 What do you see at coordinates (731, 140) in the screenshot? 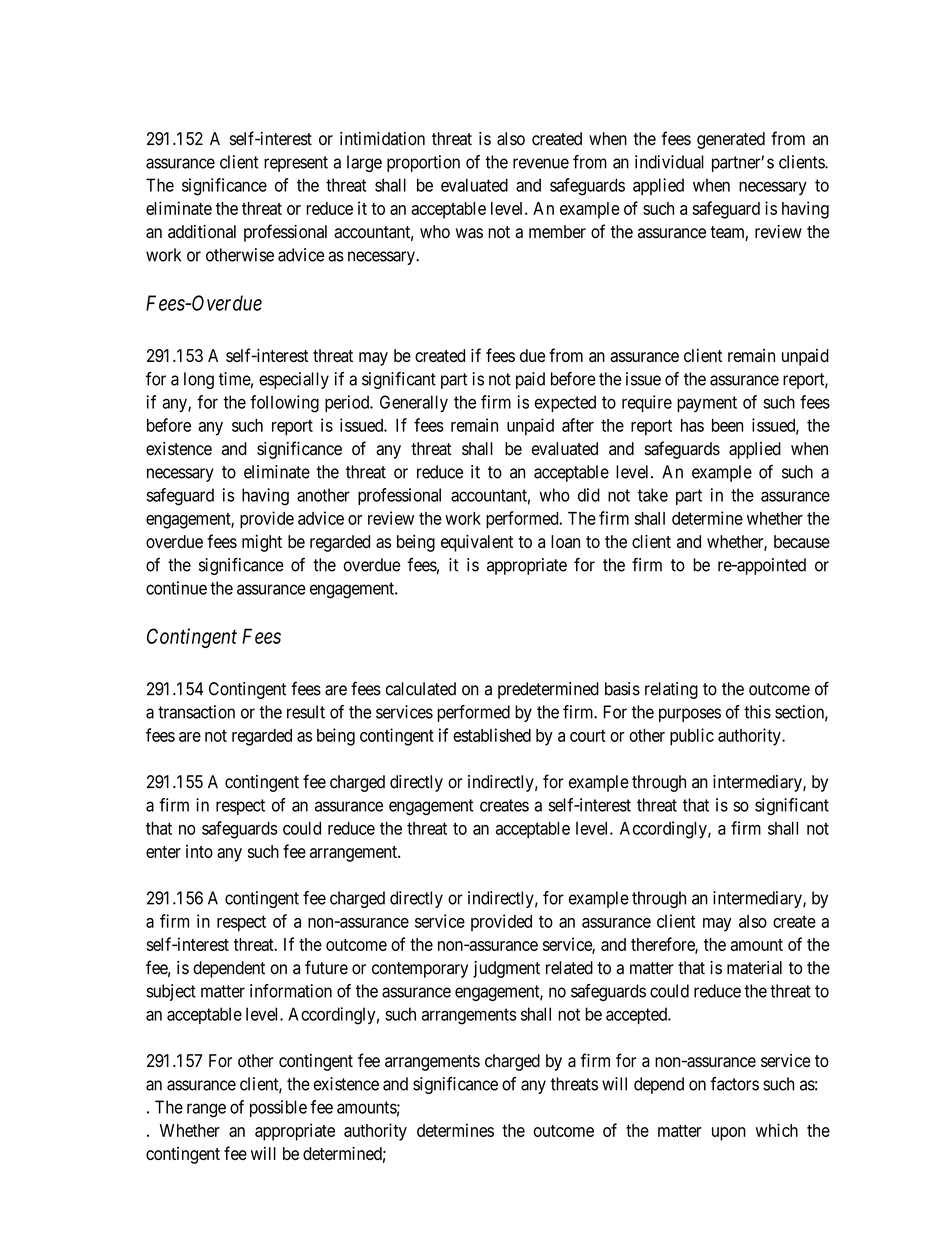
I see `generated` at bounding box center [731, 140].
